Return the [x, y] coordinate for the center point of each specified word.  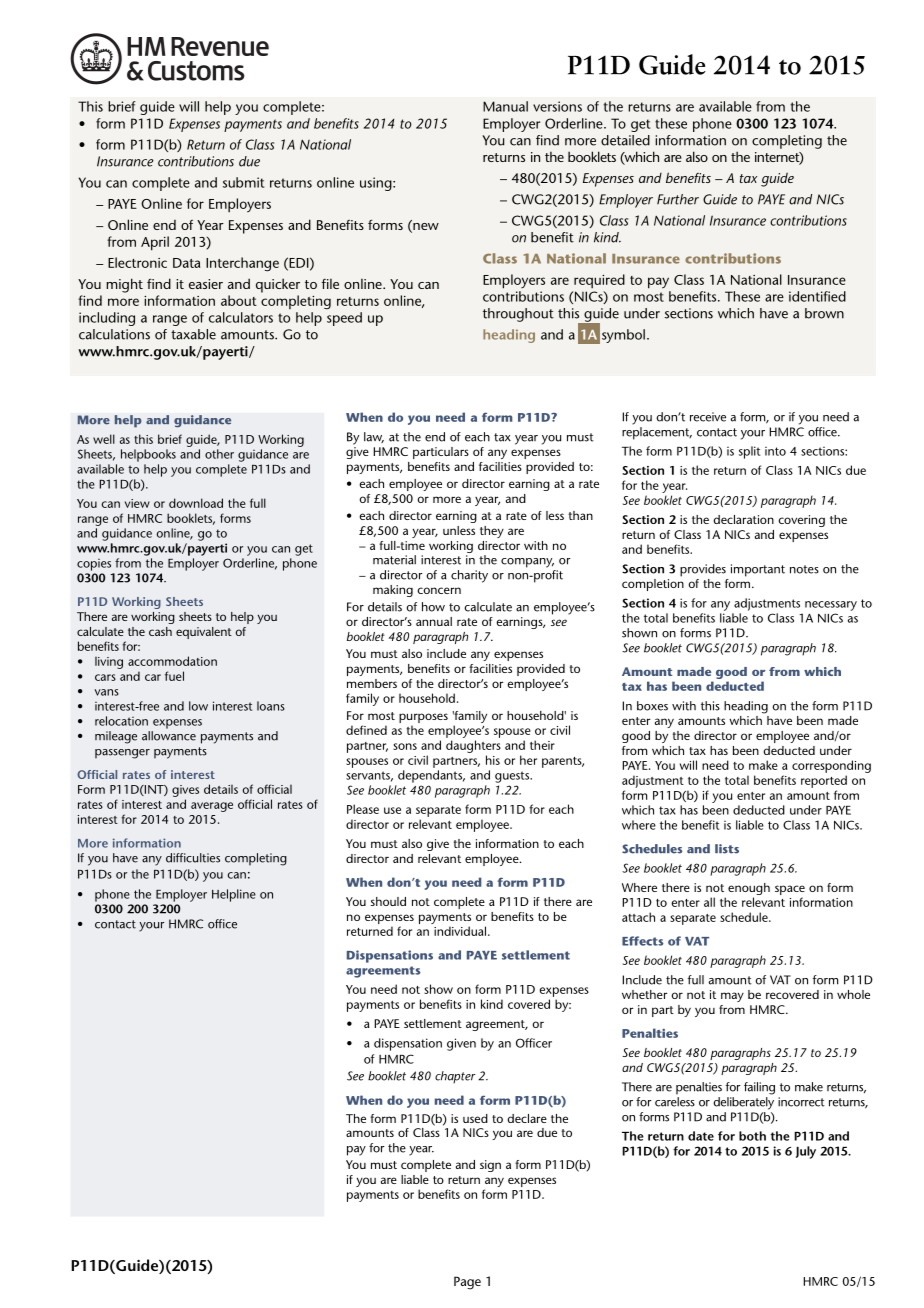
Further [678, 199]
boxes [652, 706]
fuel [174, 676]
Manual [505, 106]
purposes [423, 718]
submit [243, 182]
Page [467, 1283]
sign [490, 1166]
